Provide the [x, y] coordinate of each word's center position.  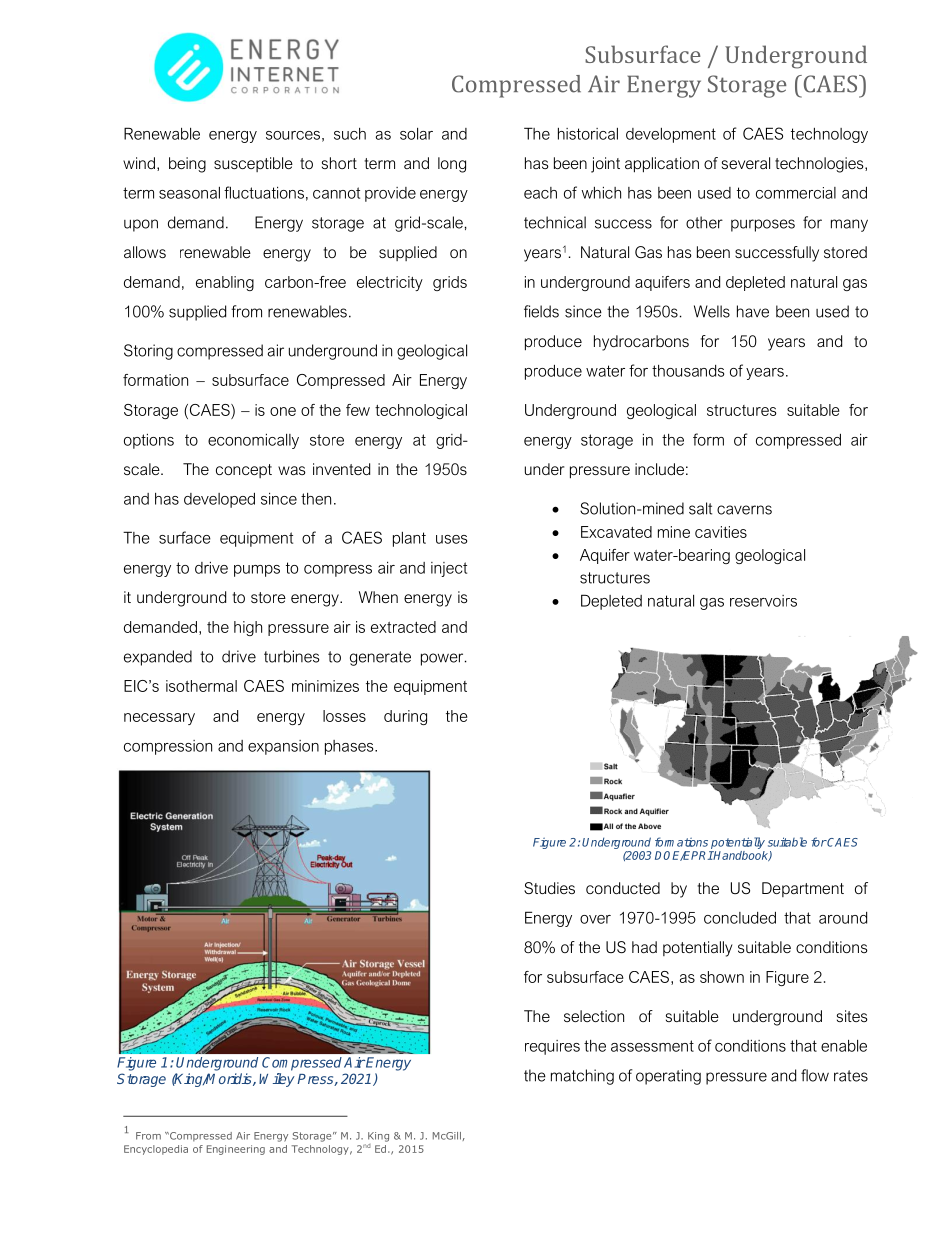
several [746, 163]
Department [803, 889]
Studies [549, 888]
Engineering [236, 1150]
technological [421, 411]
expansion [283, 747]
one [283, 411]
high [248, 628]
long [452, 165]
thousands [688, 371]
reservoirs [763, 601]
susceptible [253, 164]
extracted [403, 627]
